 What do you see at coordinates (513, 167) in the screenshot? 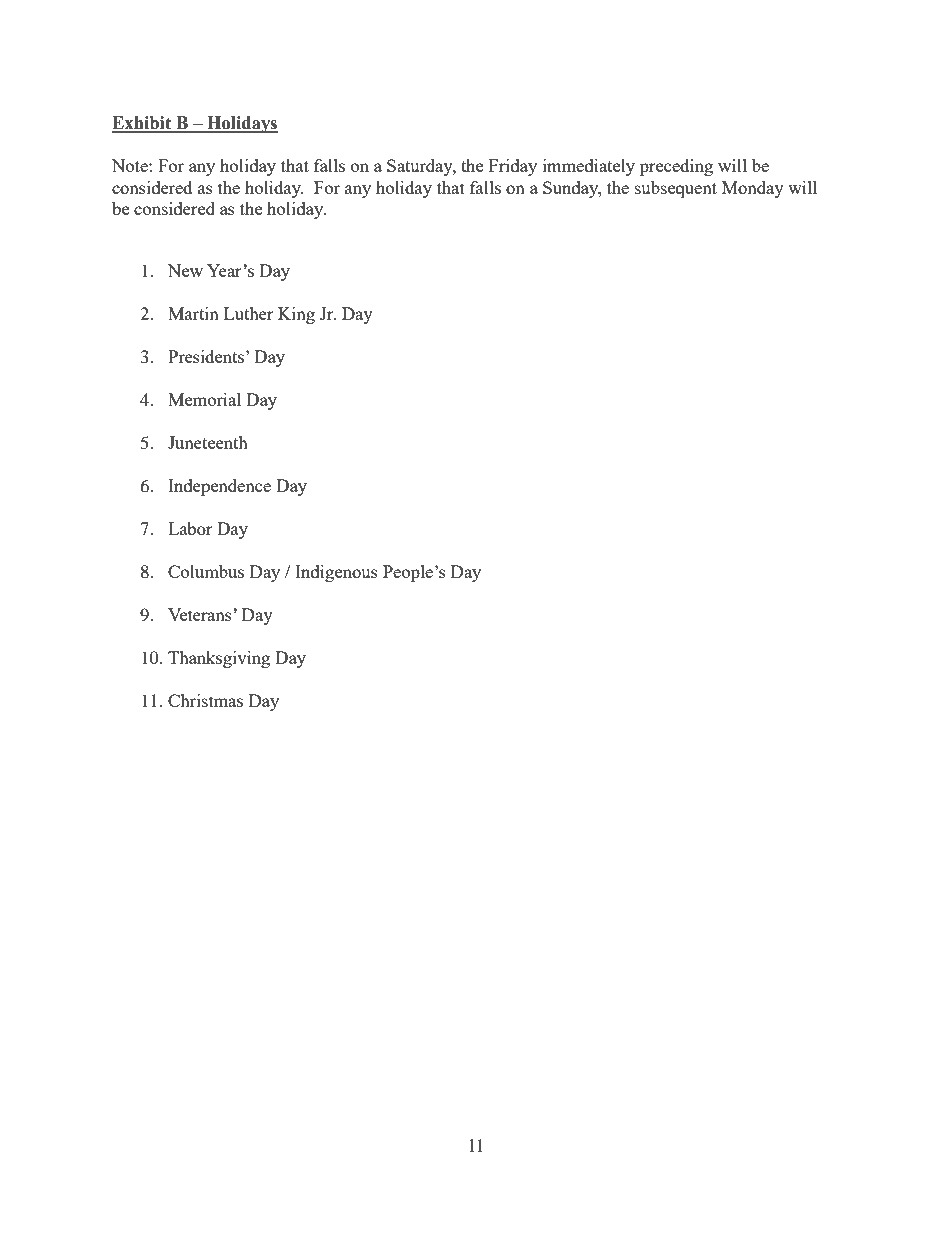
I see `Friday` at bounding box center [513, 167].
